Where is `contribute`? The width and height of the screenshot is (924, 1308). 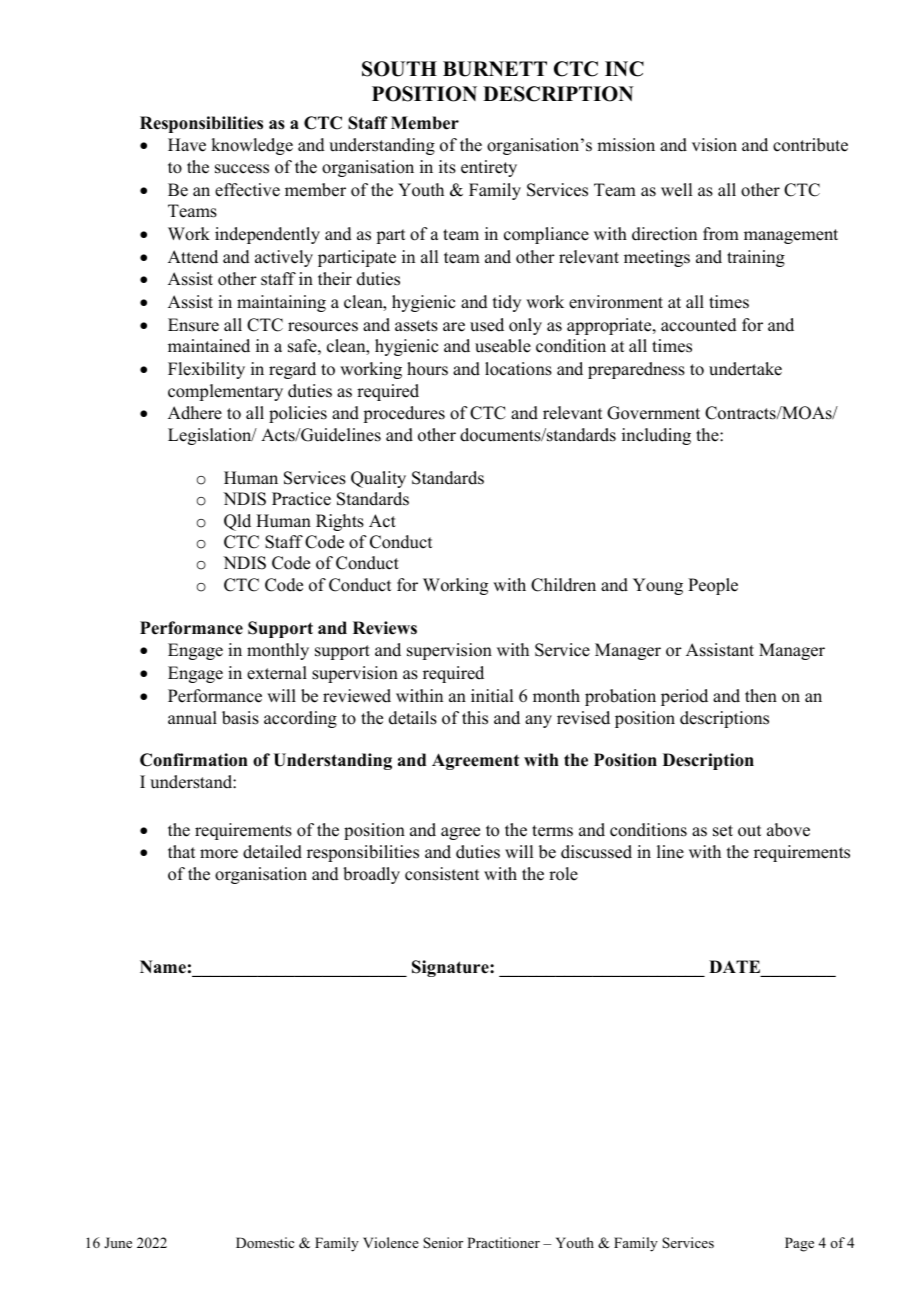 contribute is located at coordinates (810, 145).
